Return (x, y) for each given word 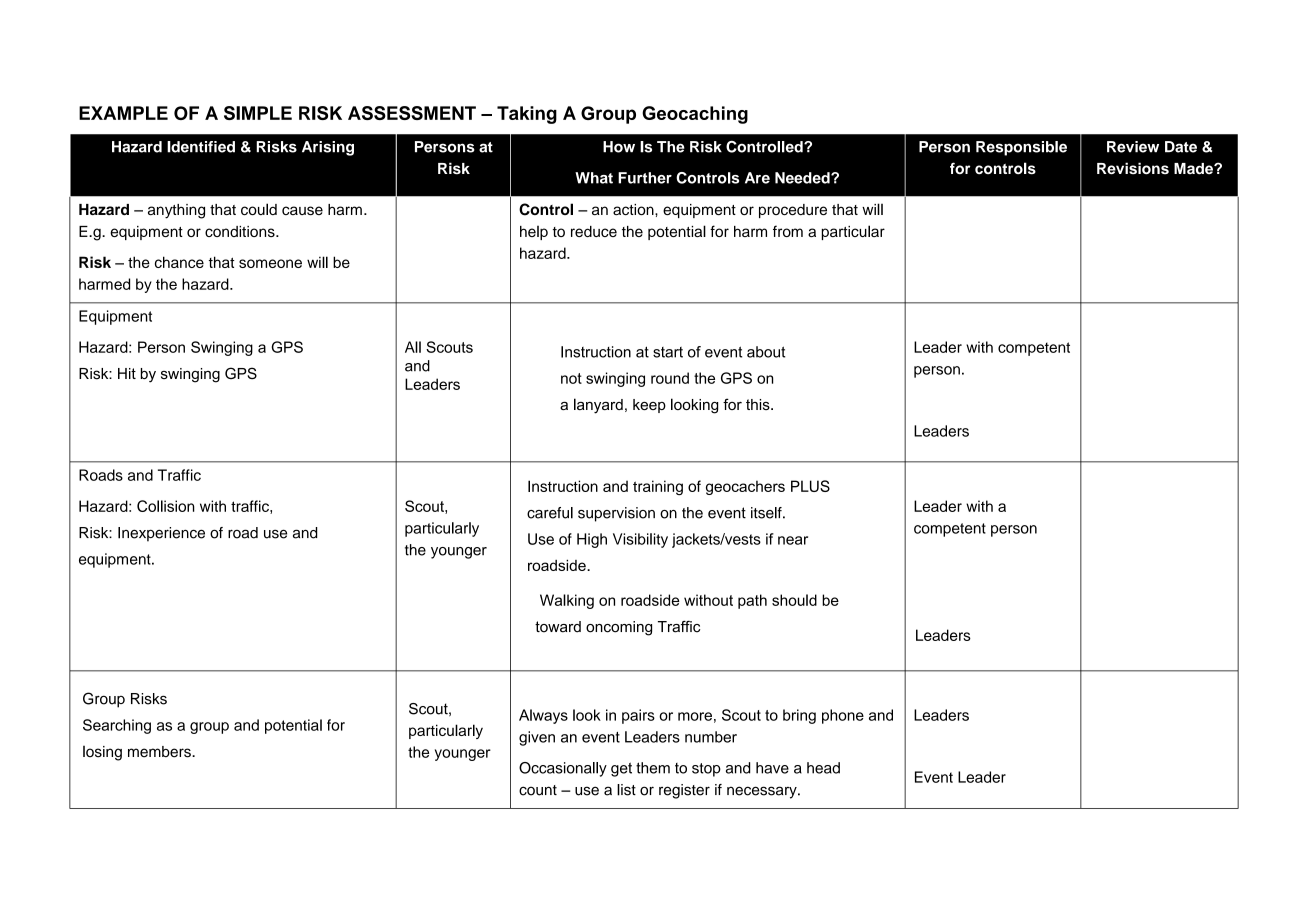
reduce (594, 231)
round (670, 378)
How (619, 147)
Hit (127, 373)
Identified (201, 147)
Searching (117, 726)
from (788, 231)
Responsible (1021, 148)
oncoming (619, 628)
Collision (166, 506)
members (160, 752)
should (794, 600)
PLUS (810, 486)
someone (270, 263)
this (759, 404)
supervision (616, 514)
